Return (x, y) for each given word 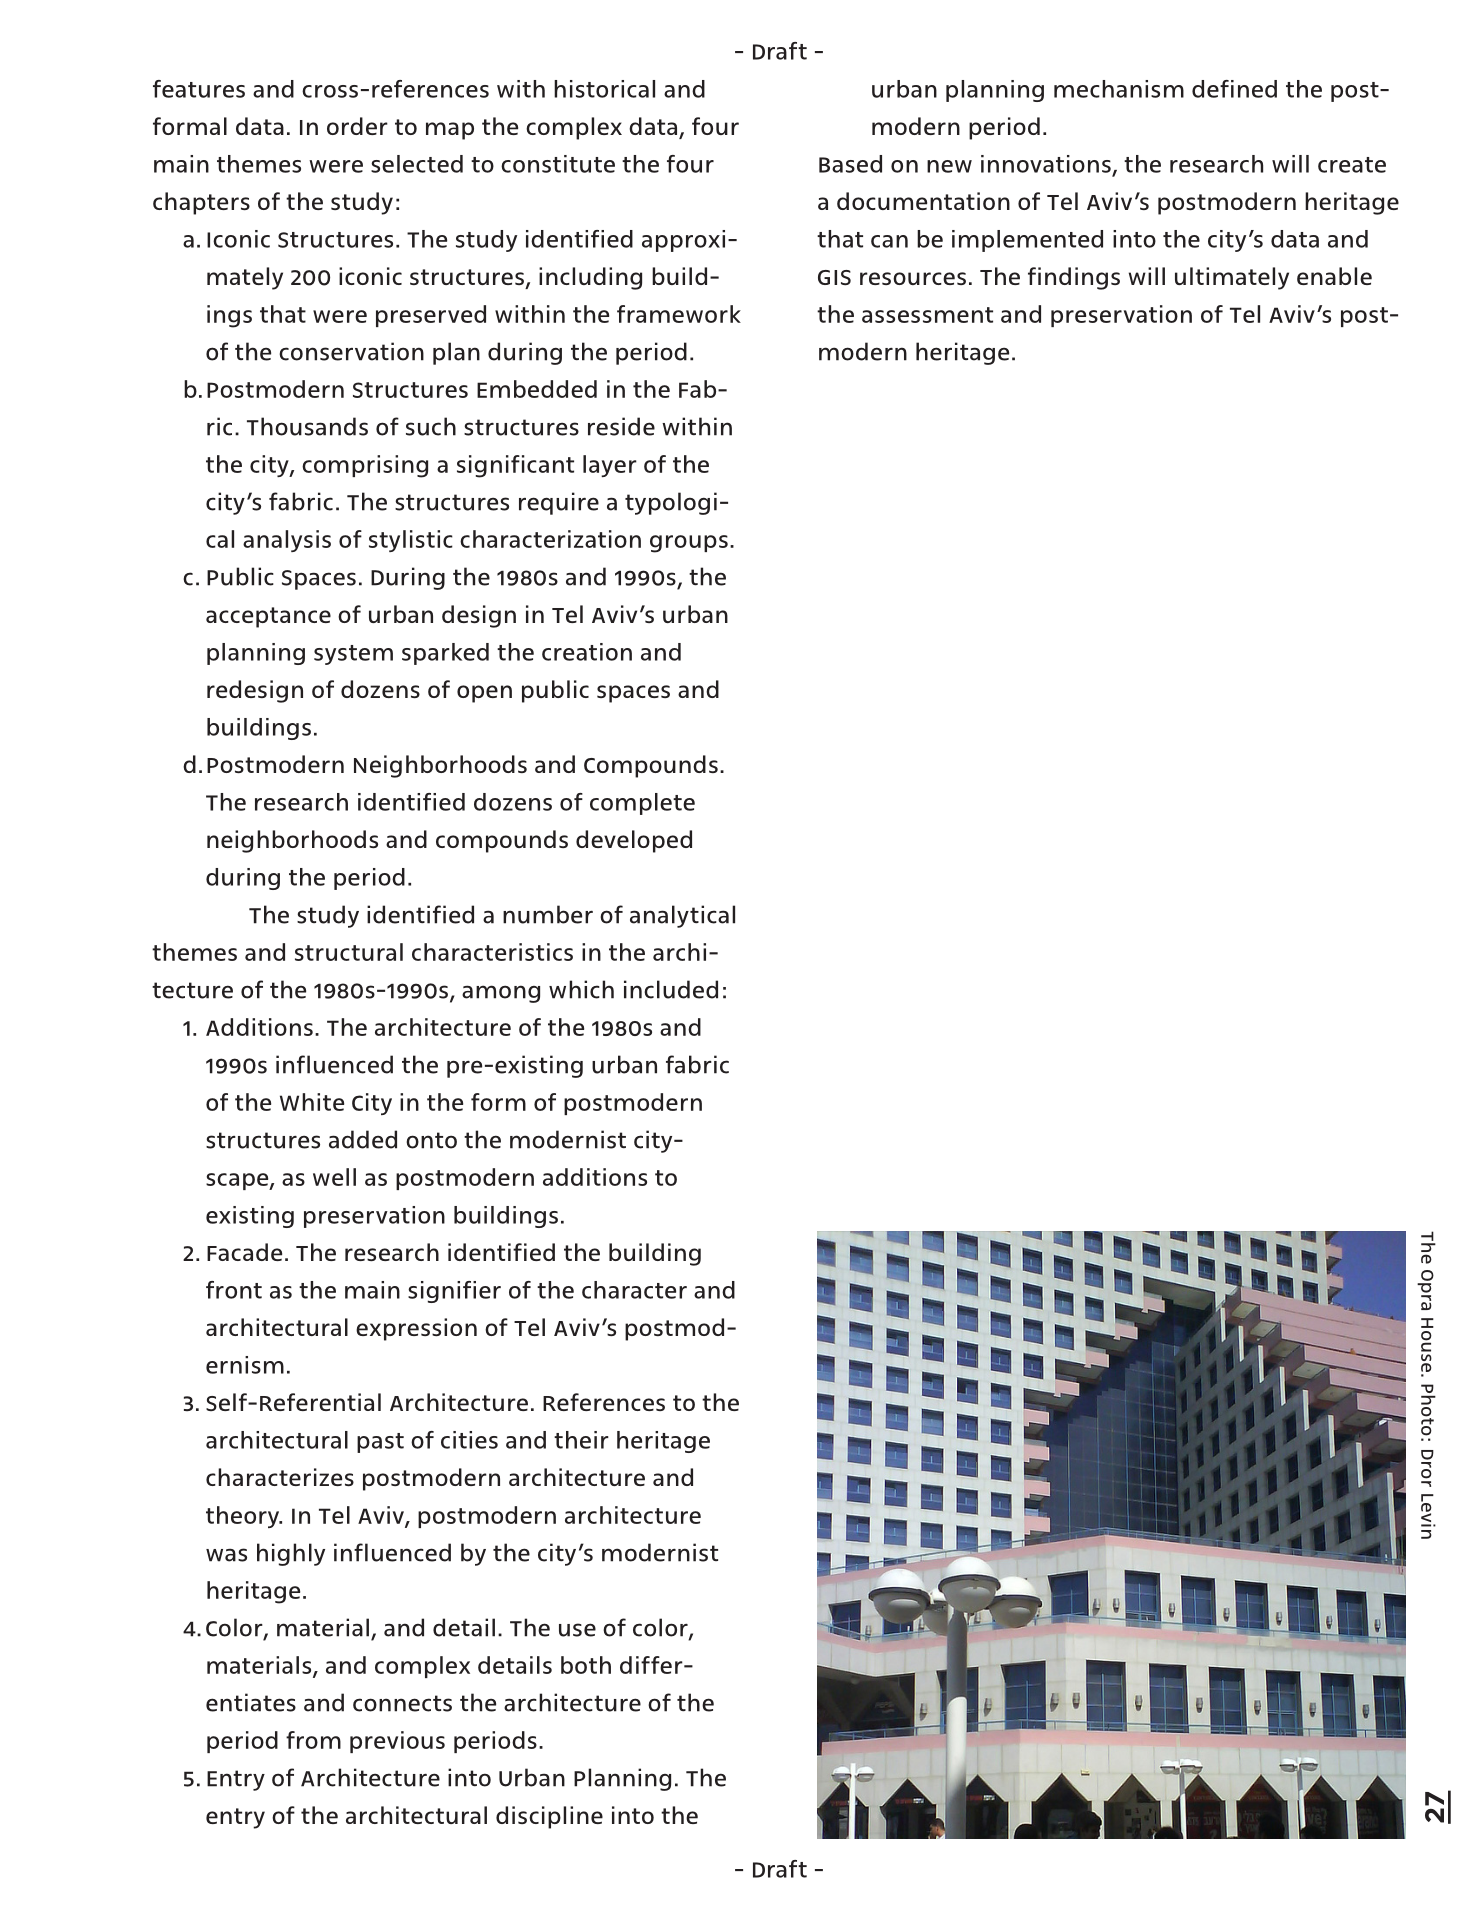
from (313, 1740)
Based (850, 164)
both (586, 1665)
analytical (682, 916)
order (357, 126)
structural (349, 952)
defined (1234, 89)
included (671, 989)
